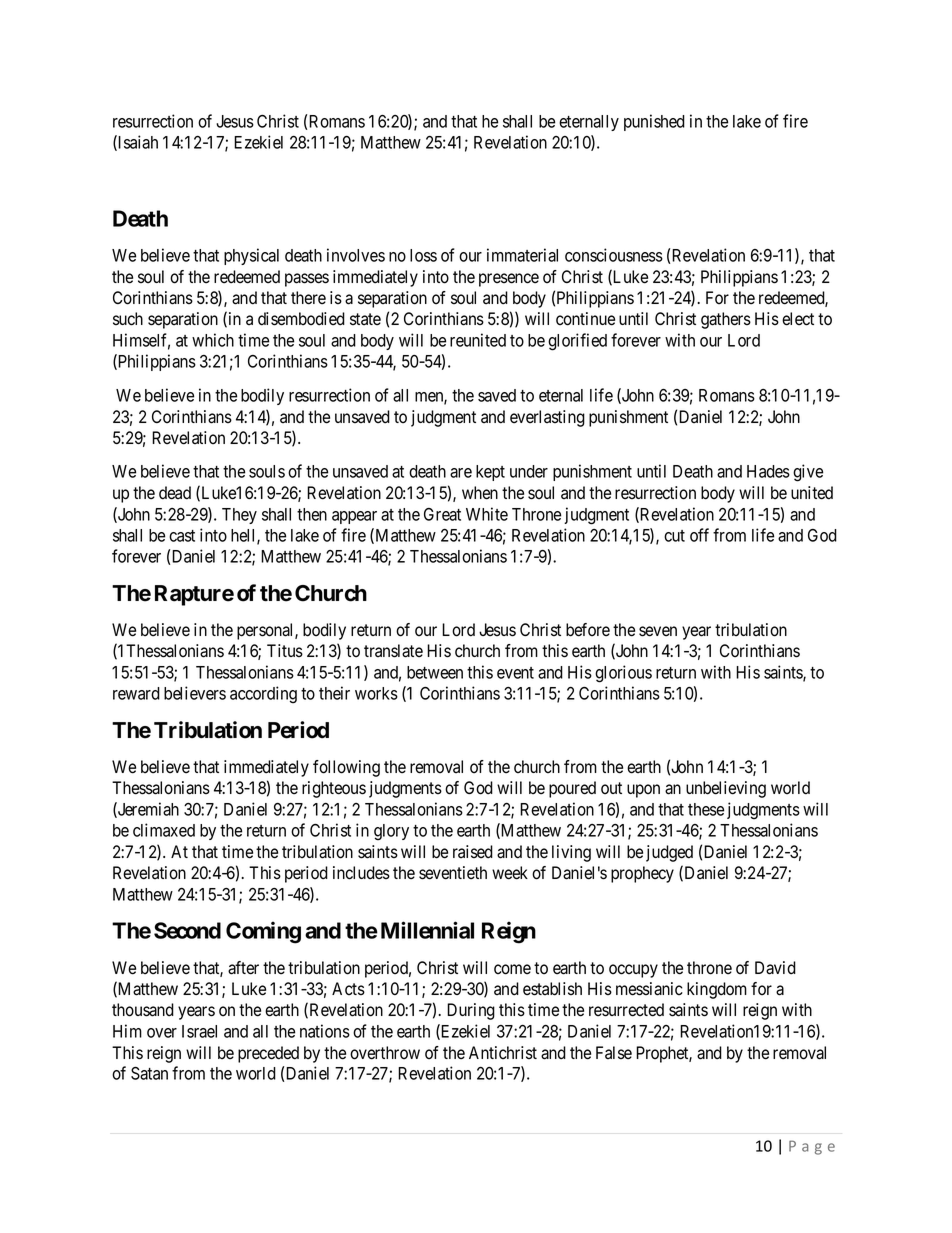 The height and width of the image is (1233, 952). I want to click on judged, so click(669, 853).
